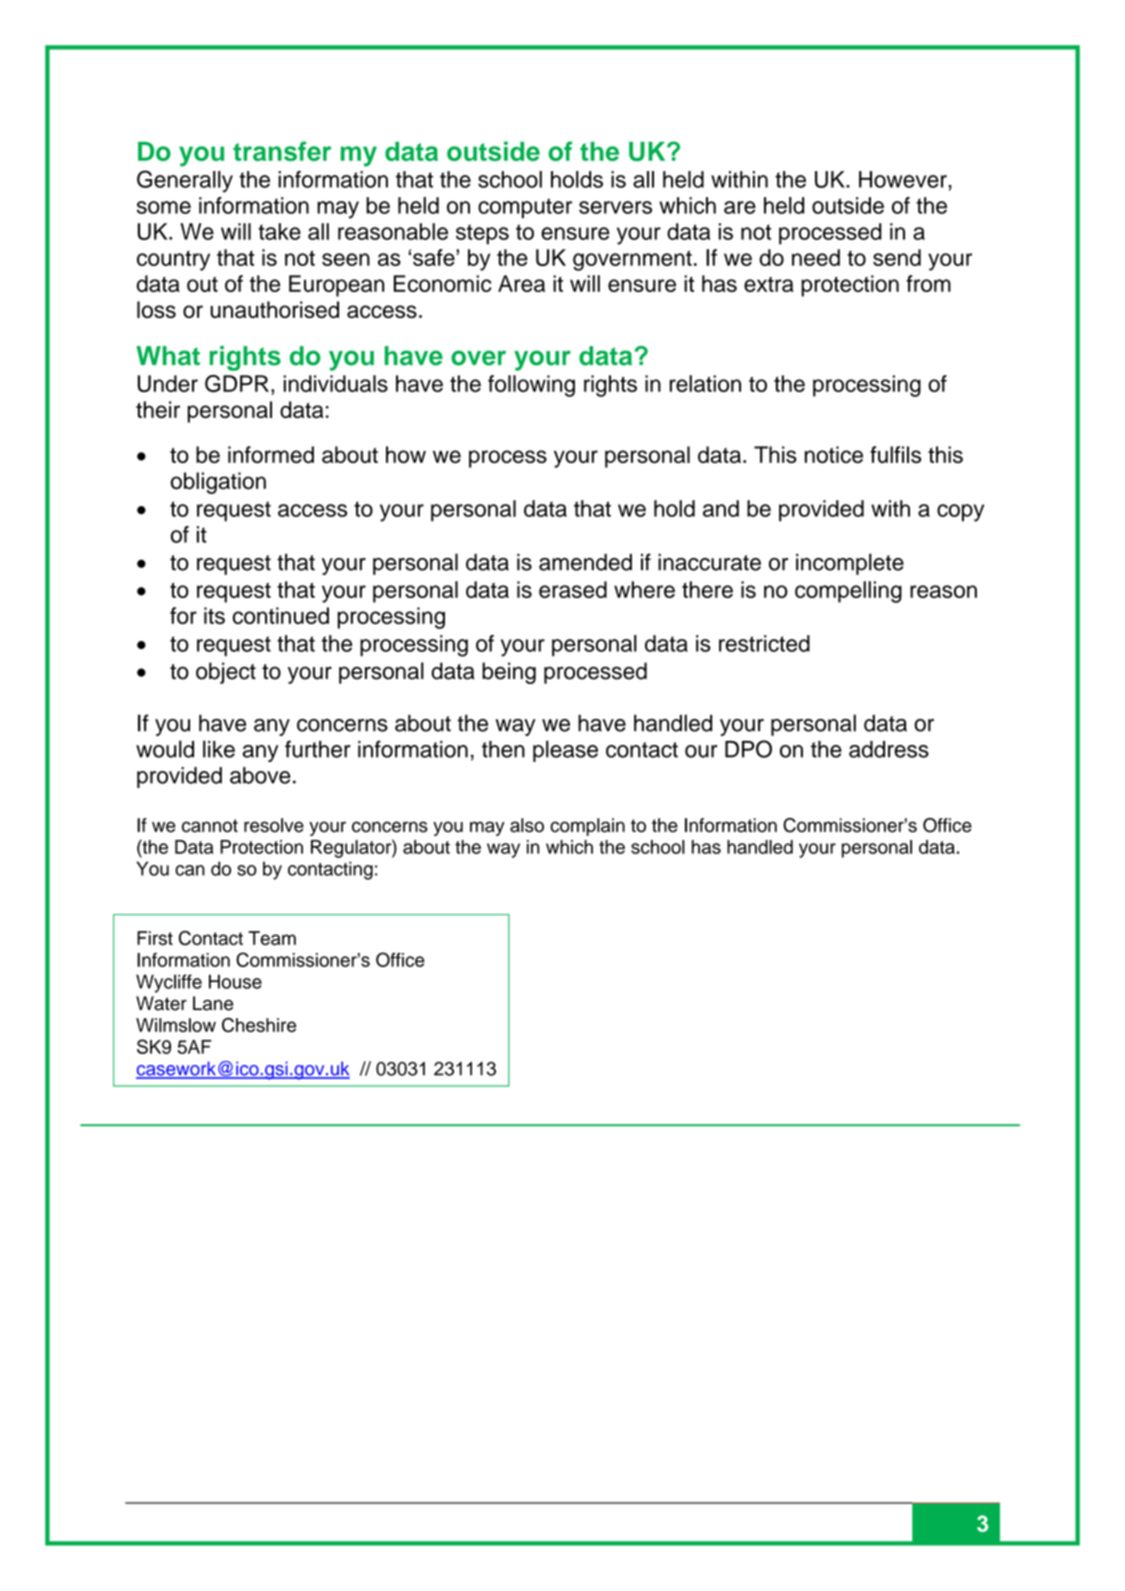 This screenshot has width=1125, height=1591. Describe the element at coordinates (525, 208) in the screenshot. I see `computer` at that location.
